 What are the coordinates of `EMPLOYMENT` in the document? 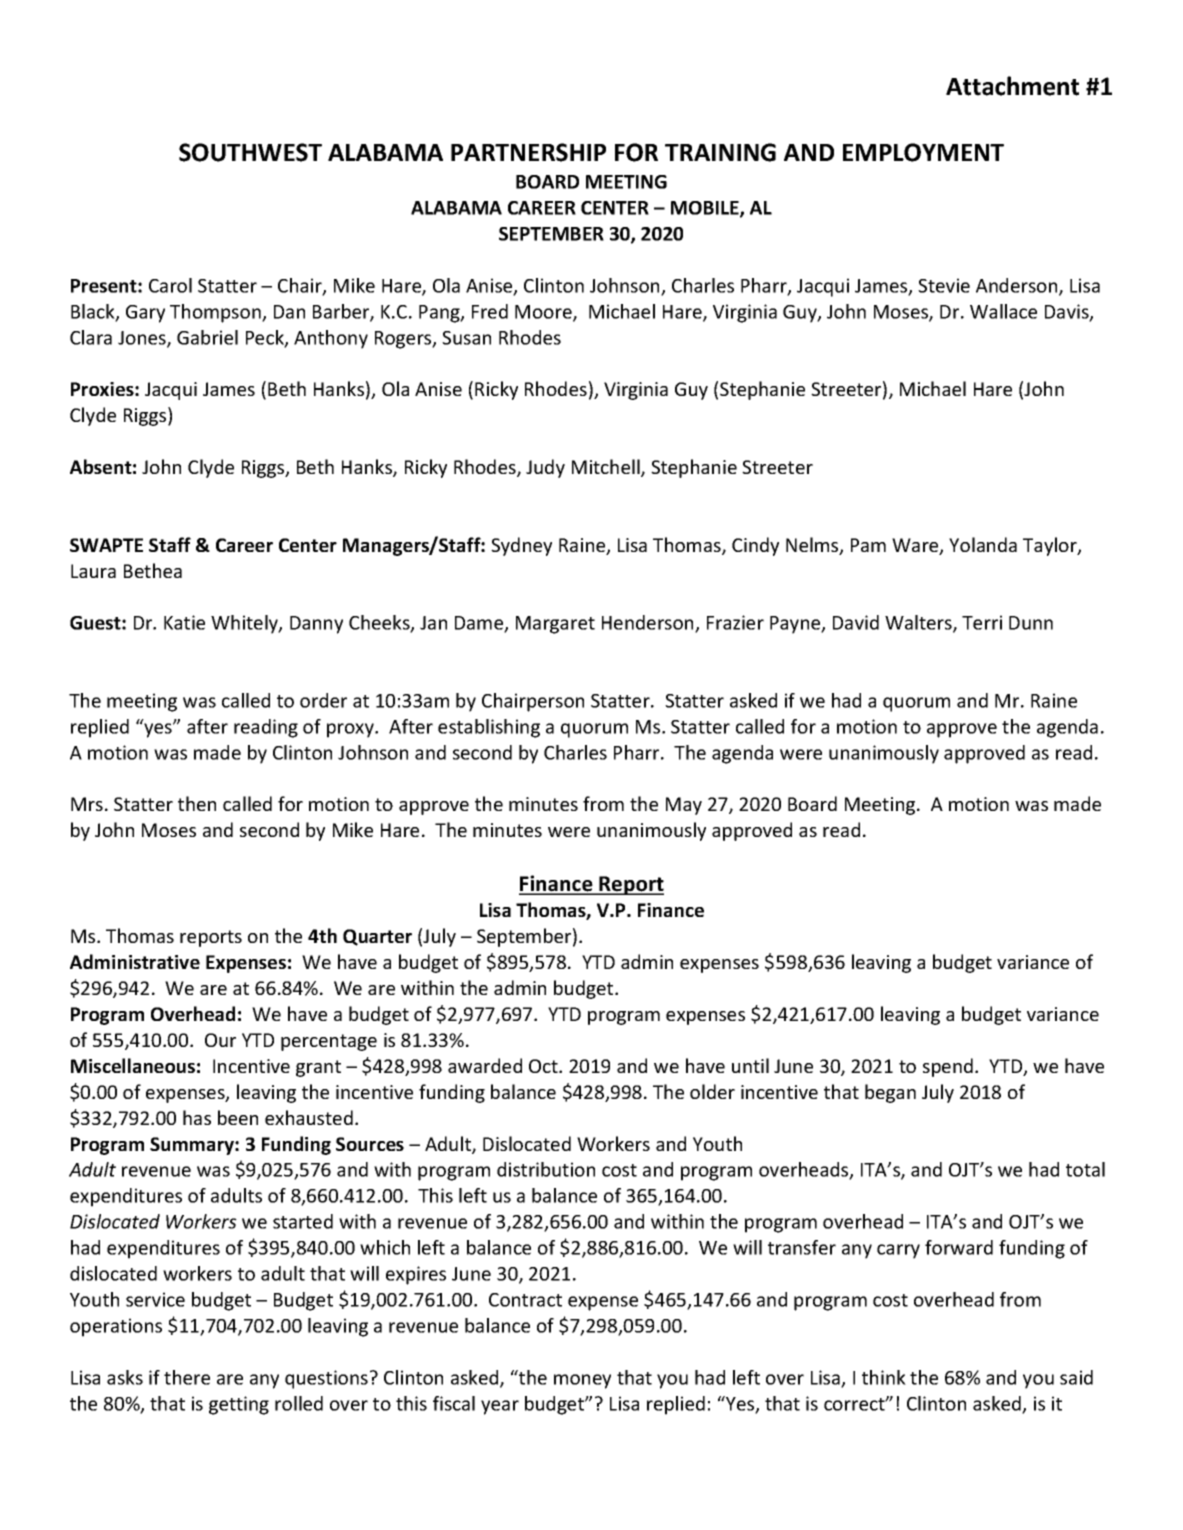 It's located at (923, 152).
